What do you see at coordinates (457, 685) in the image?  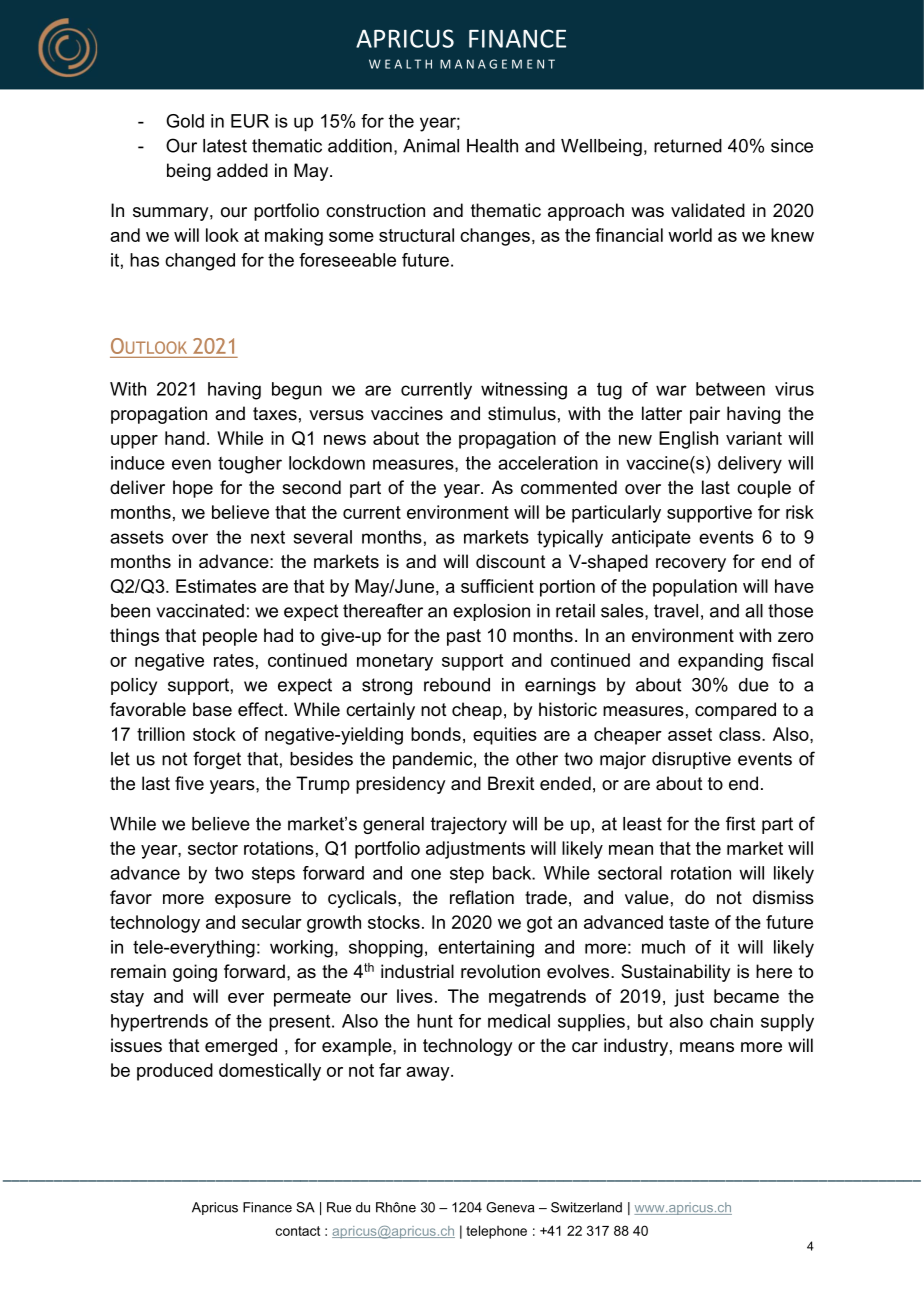 I see `rebound` at bounding box center [457, 685].
